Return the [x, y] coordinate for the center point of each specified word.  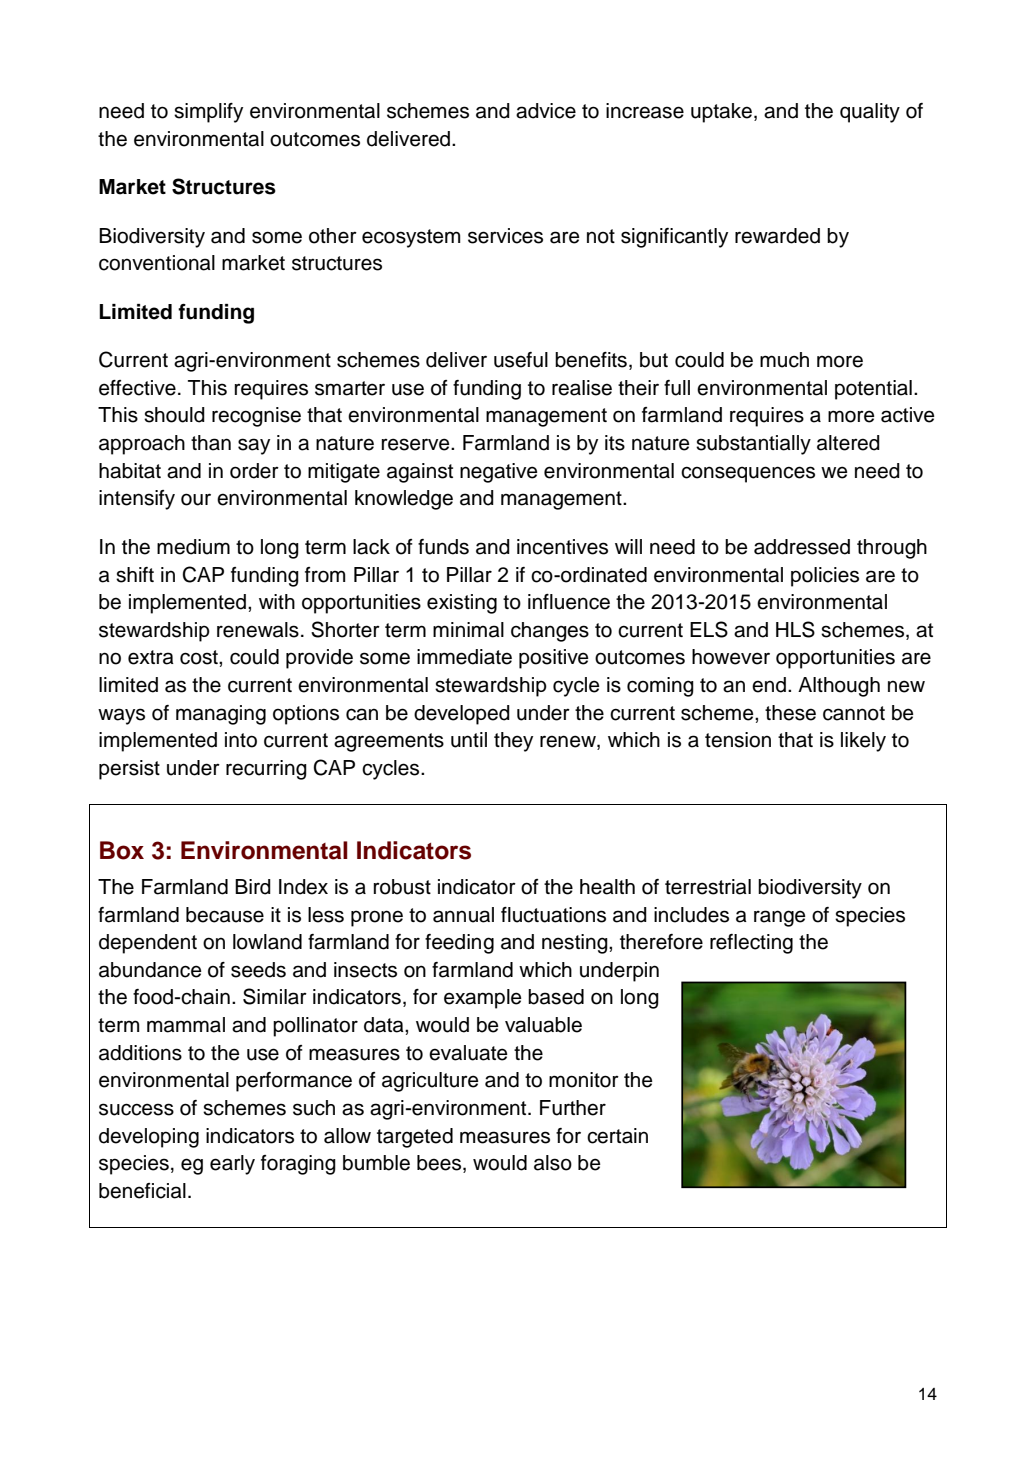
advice [546, 111]
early [232, 1165]
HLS [795, 629]
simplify [208, 113]
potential [873, 390]
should [174, 415]
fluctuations [553, 915]
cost [200, 657]
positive [554, 659]
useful [521, 360]
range [780, 918]
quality [870, 113]
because [225, 915]
